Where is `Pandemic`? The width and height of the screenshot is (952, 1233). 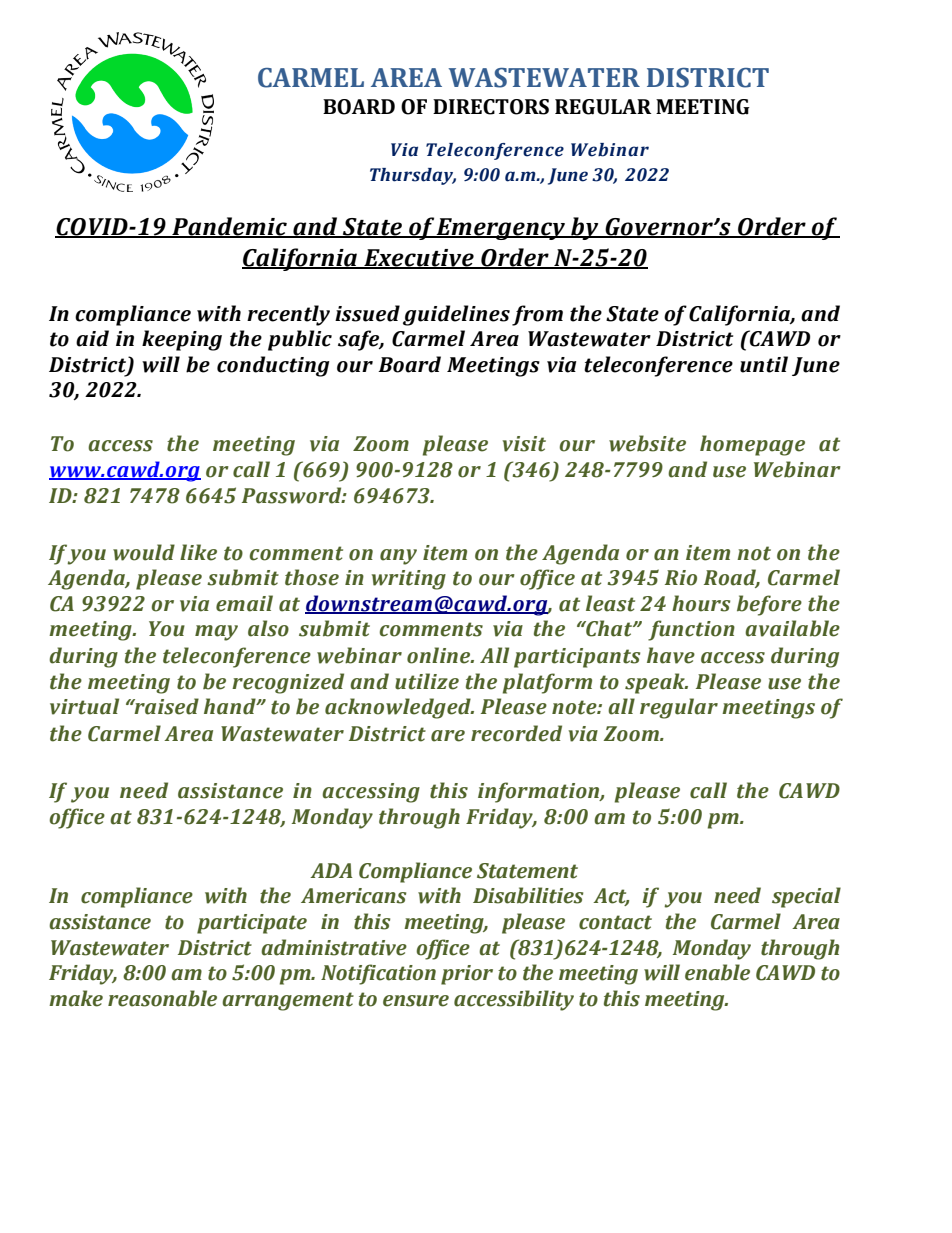 Pandemic is located at coordinates (229, 227).
